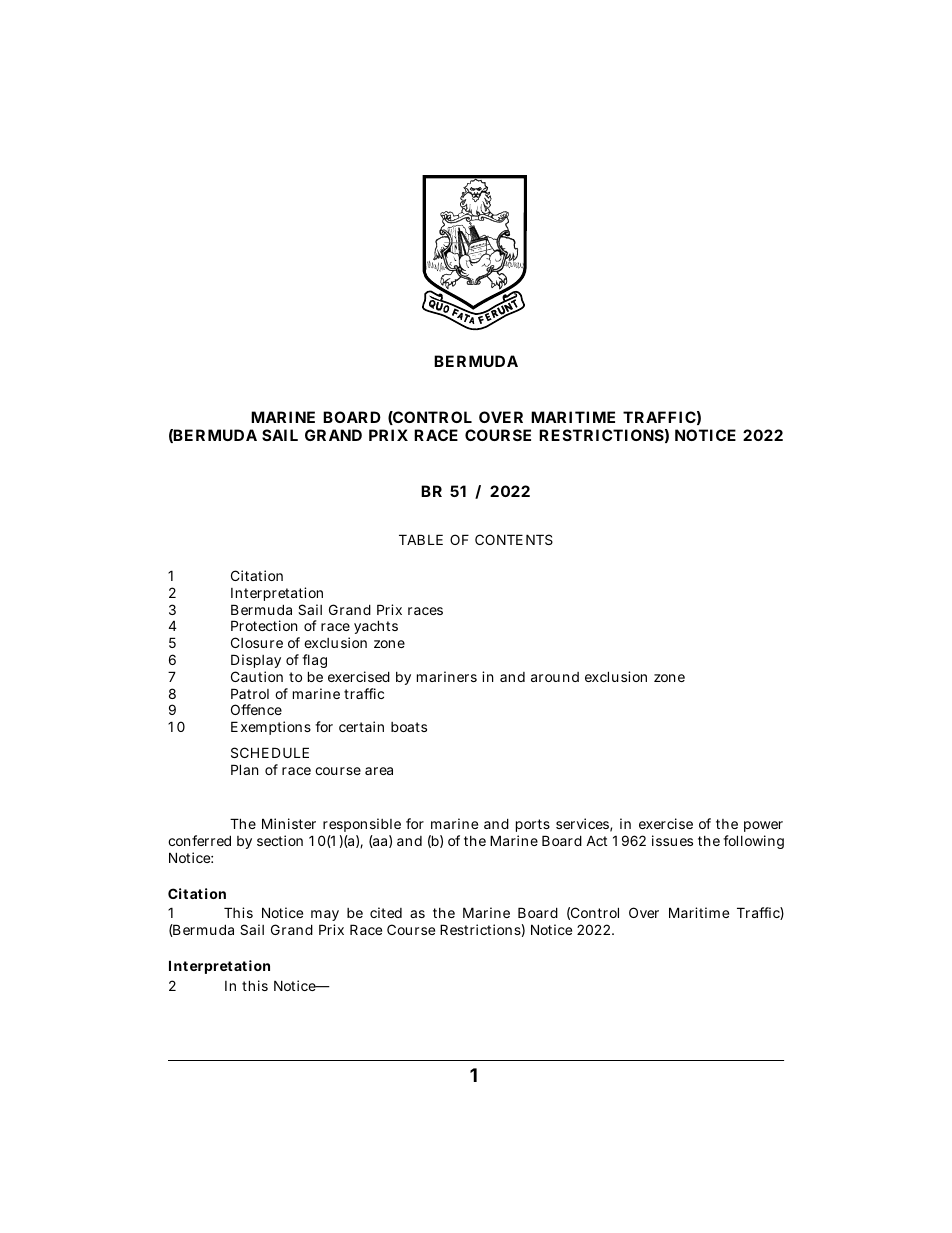  I want to click on yachts, so click(376, 627).
